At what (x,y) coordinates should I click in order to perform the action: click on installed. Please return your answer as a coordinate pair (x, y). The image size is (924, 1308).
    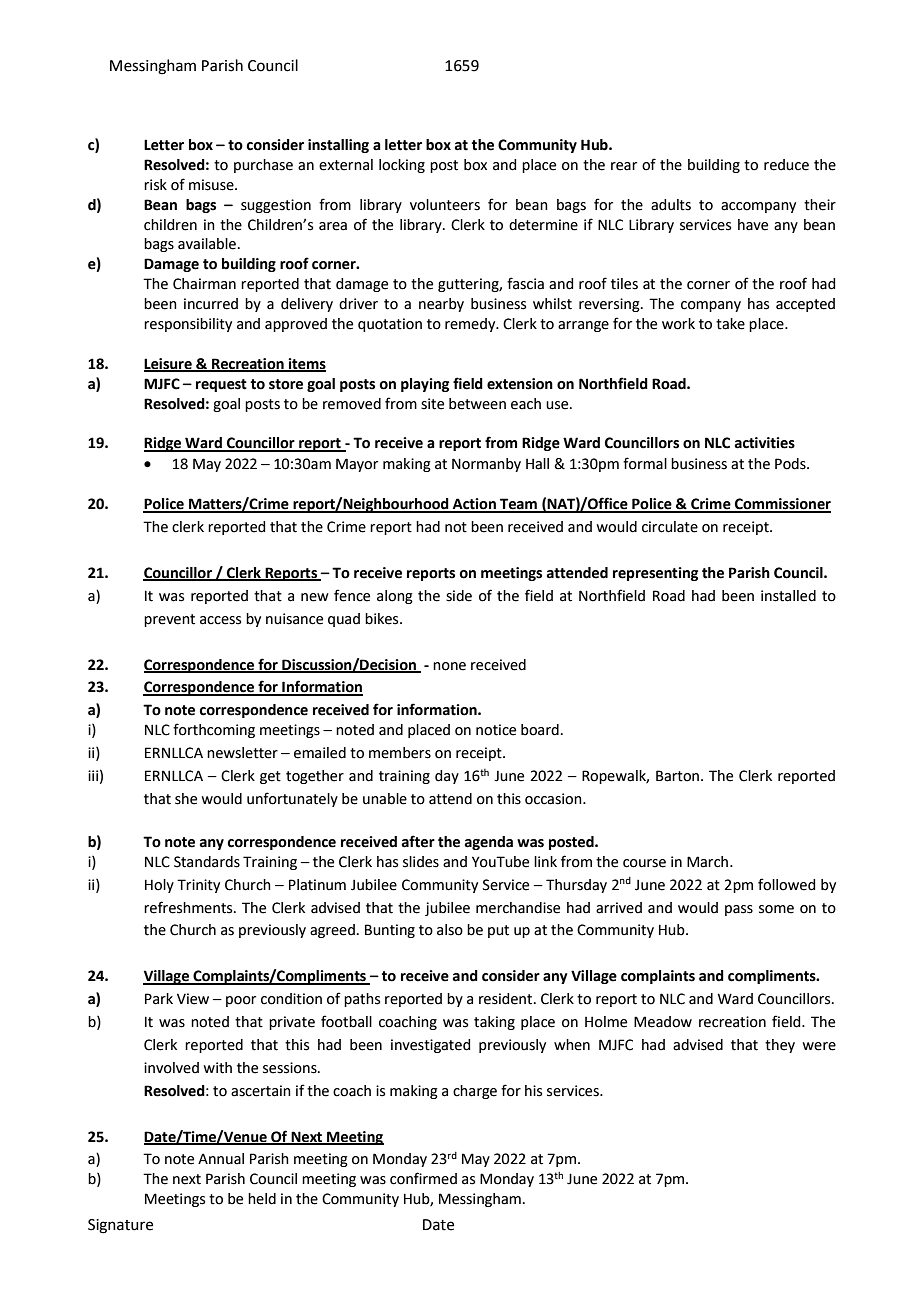
    Looking at the image, I should click on (788, 596).
